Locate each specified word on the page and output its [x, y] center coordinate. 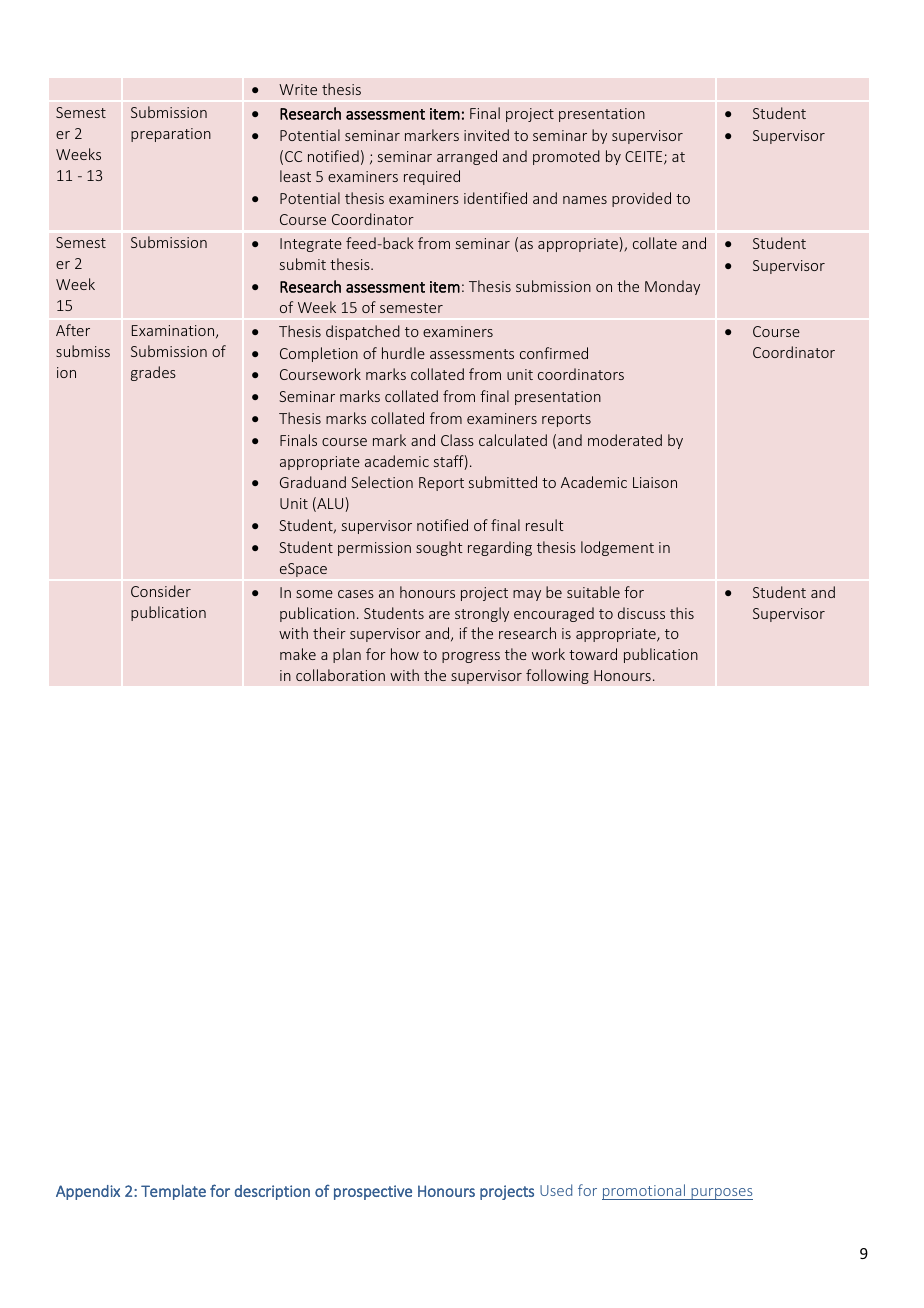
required [432, 177]
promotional [645, 1192]
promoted [566, 157]
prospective [373, 1192]
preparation [171, 135]
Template [173, 1192]
